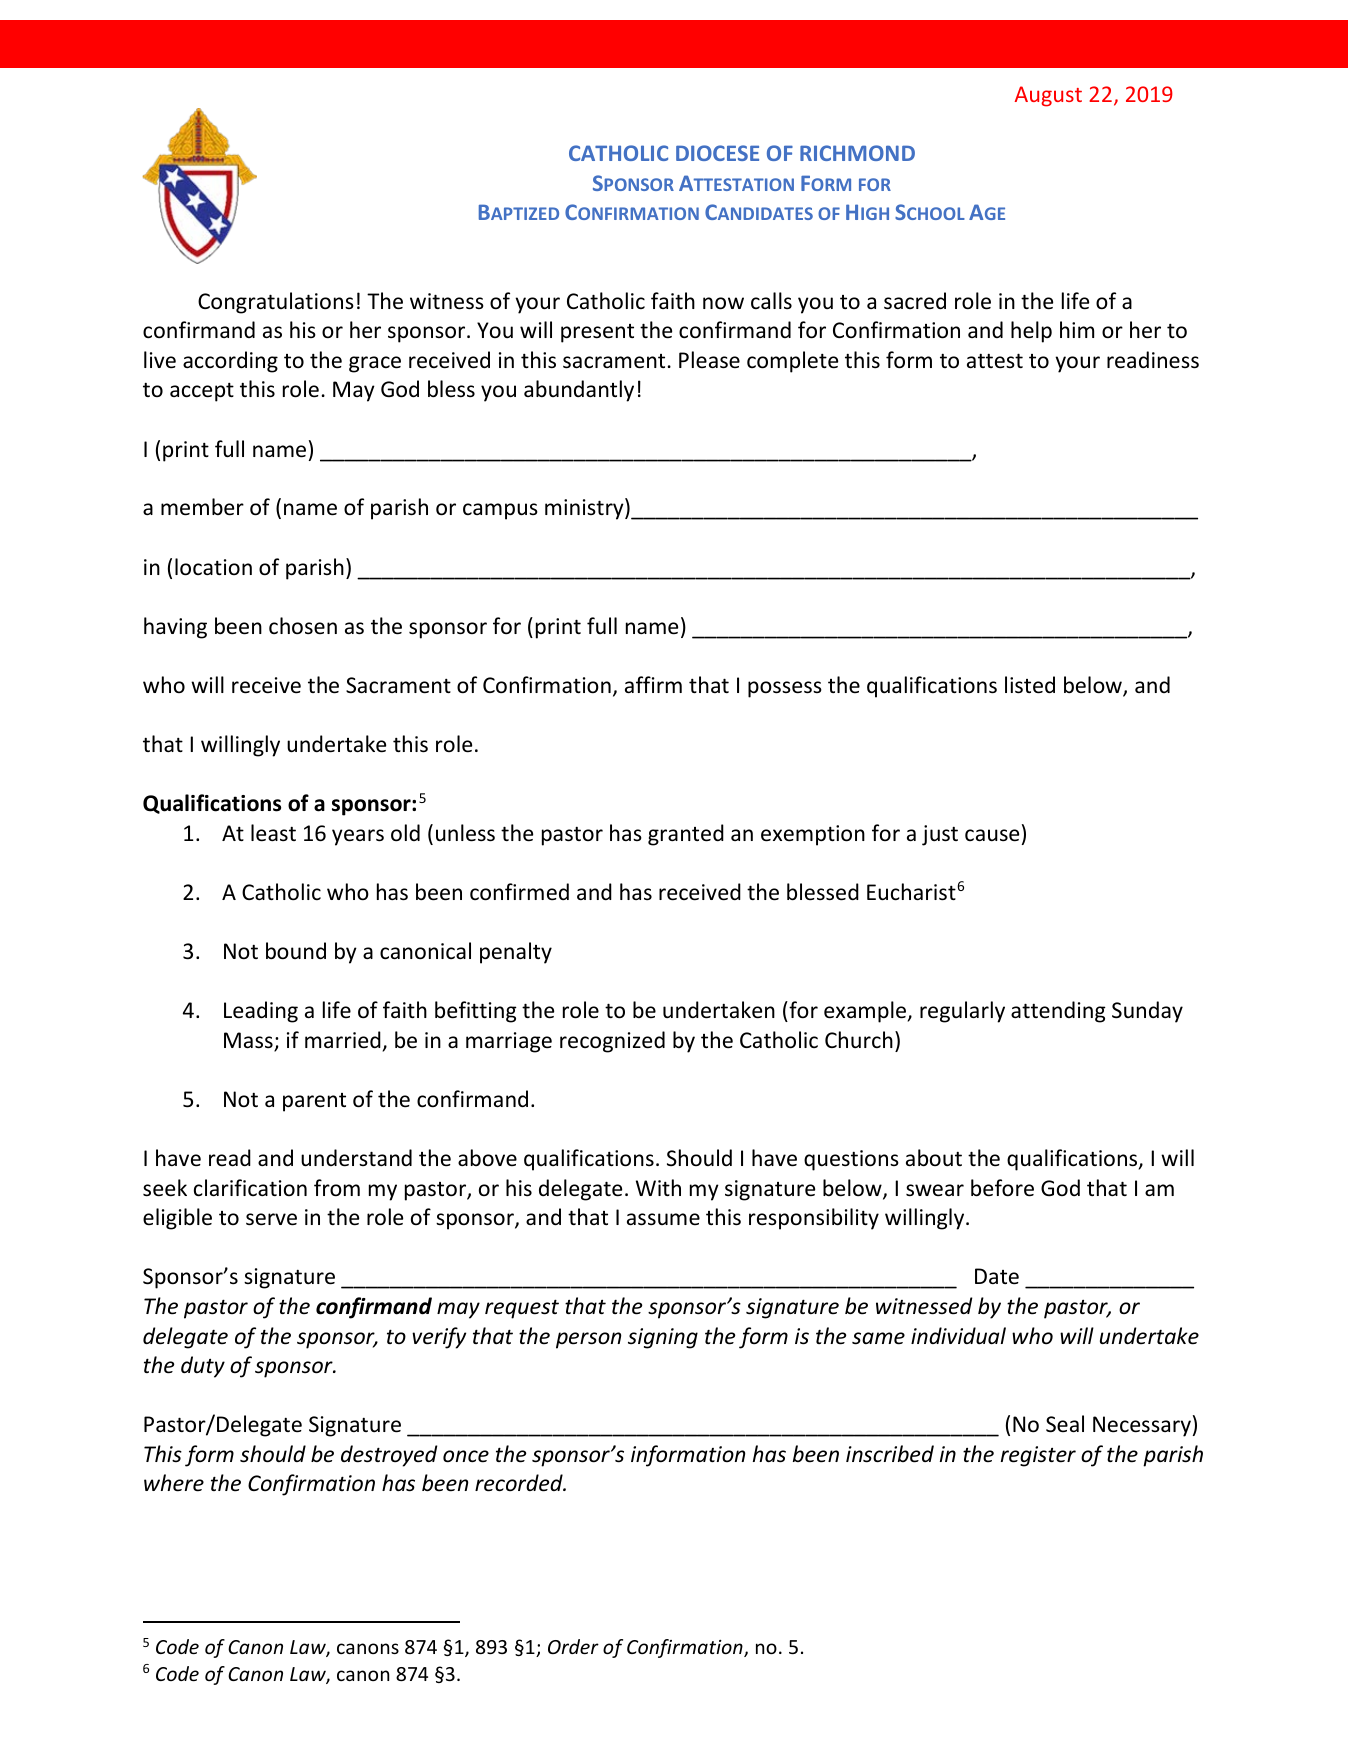 The height and width of the screenshot is (1744, 1348). Describe the element at coordinates (174, 1483) in the screenshot. I see `where` at that location.
